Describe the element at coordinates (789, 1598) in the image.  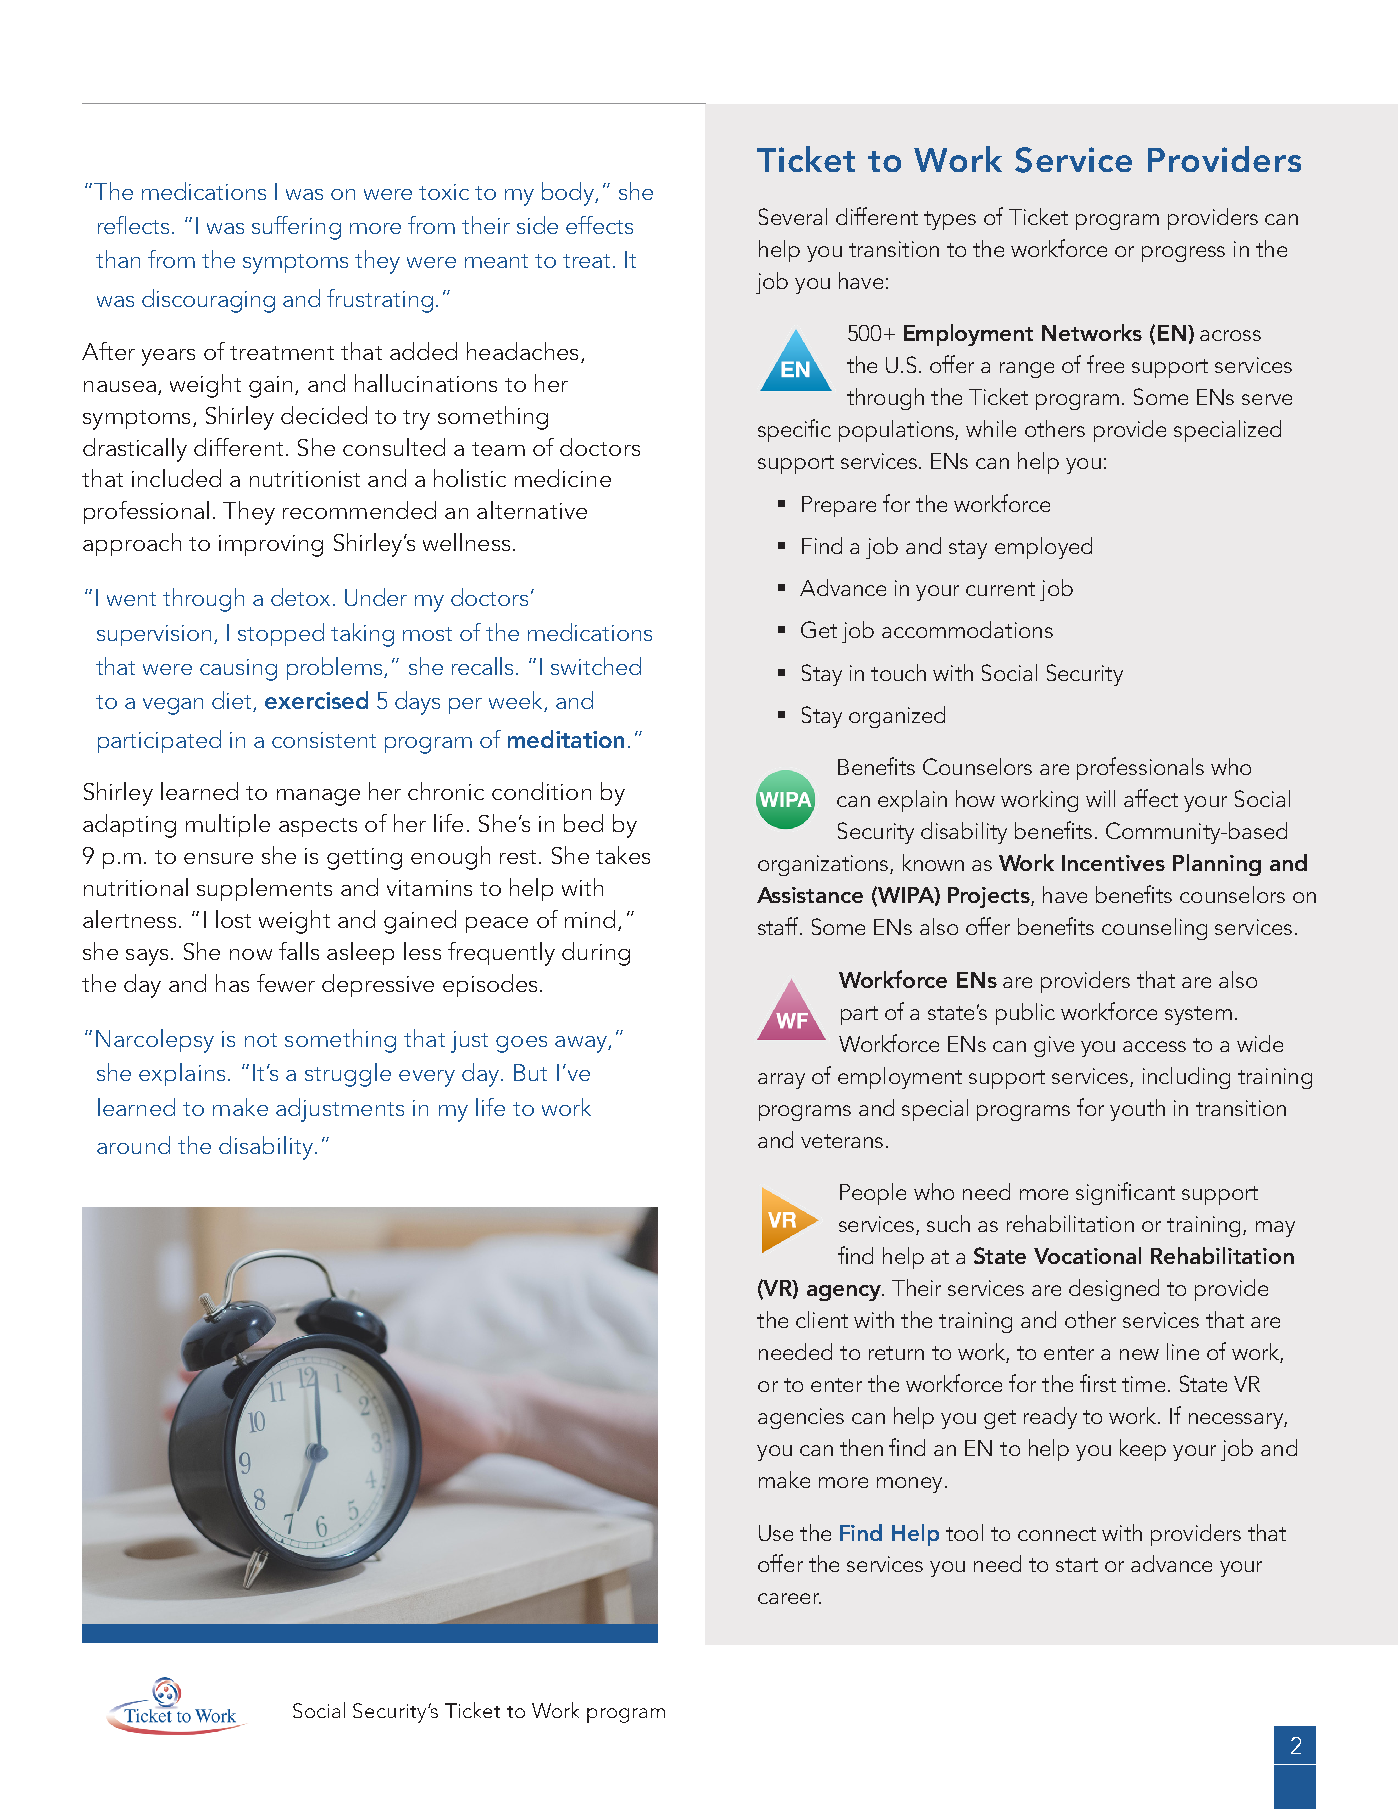
I see `career` at that location.
